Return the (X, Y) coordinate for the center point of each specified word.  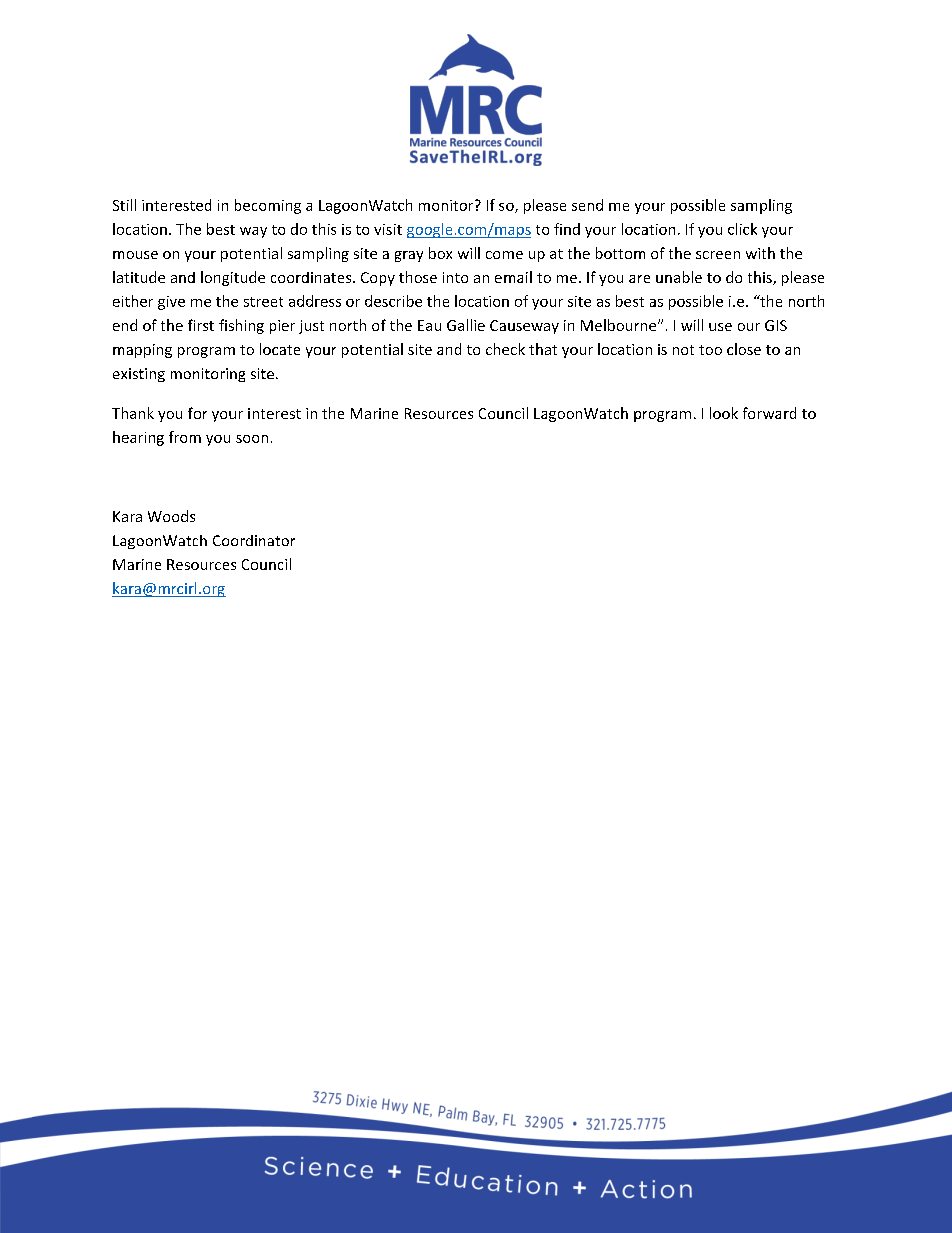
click (742, 229)
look (724, 413)
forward (769, 413)
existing (139, 375)
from (185, 437)
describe (393, 301)
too (710, 350)
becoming (268, 206)
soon (252, 439)
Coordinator (254, 540)
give (171, 303)
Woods (171, 516)
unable (679, 277)
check (505, 349)
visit (388, 229)
